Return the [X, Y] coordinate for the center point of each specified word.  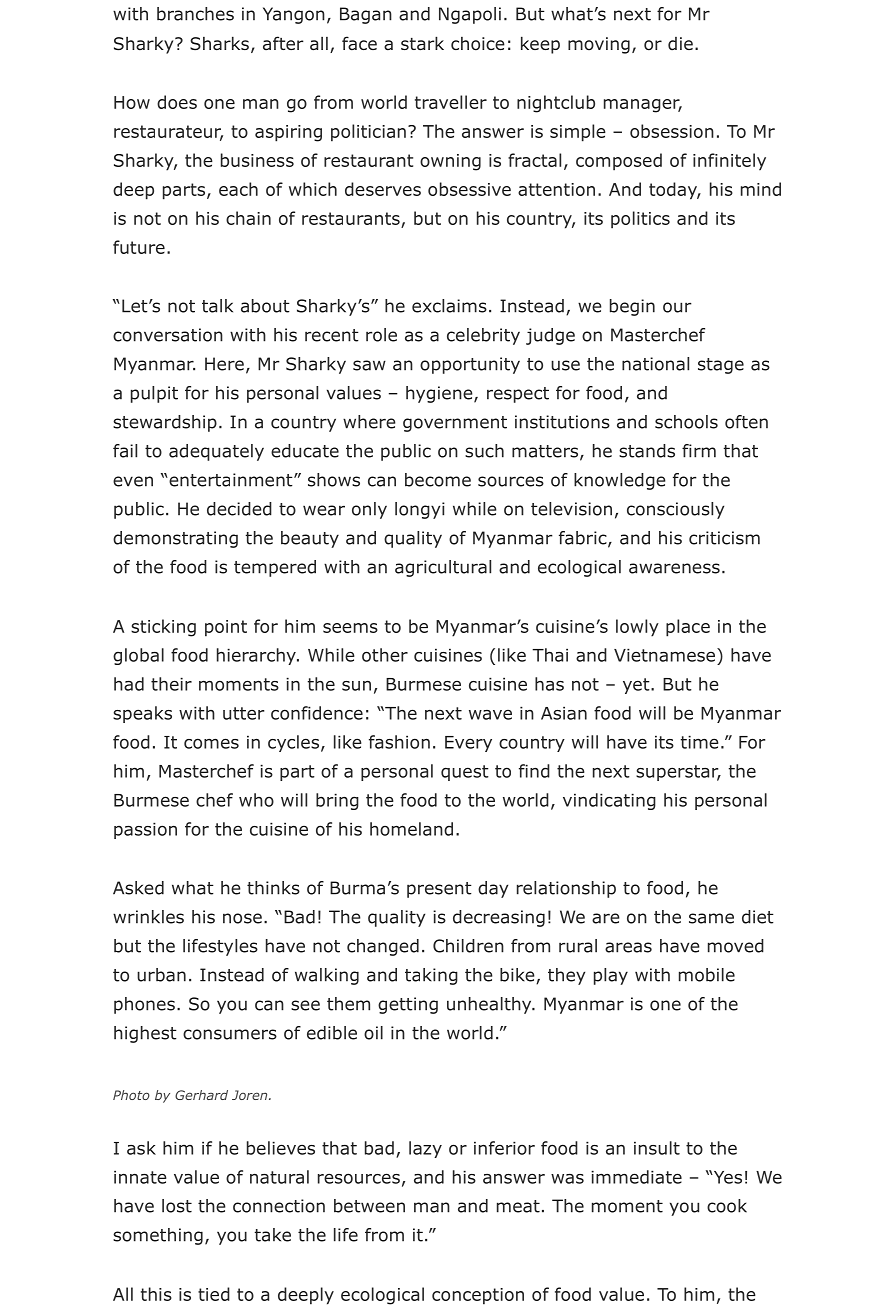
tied [214, 1294]
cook [727, 1206]
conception [478, 1296]
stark [422, 43]
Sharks [219, 43]
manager [643, 106]
